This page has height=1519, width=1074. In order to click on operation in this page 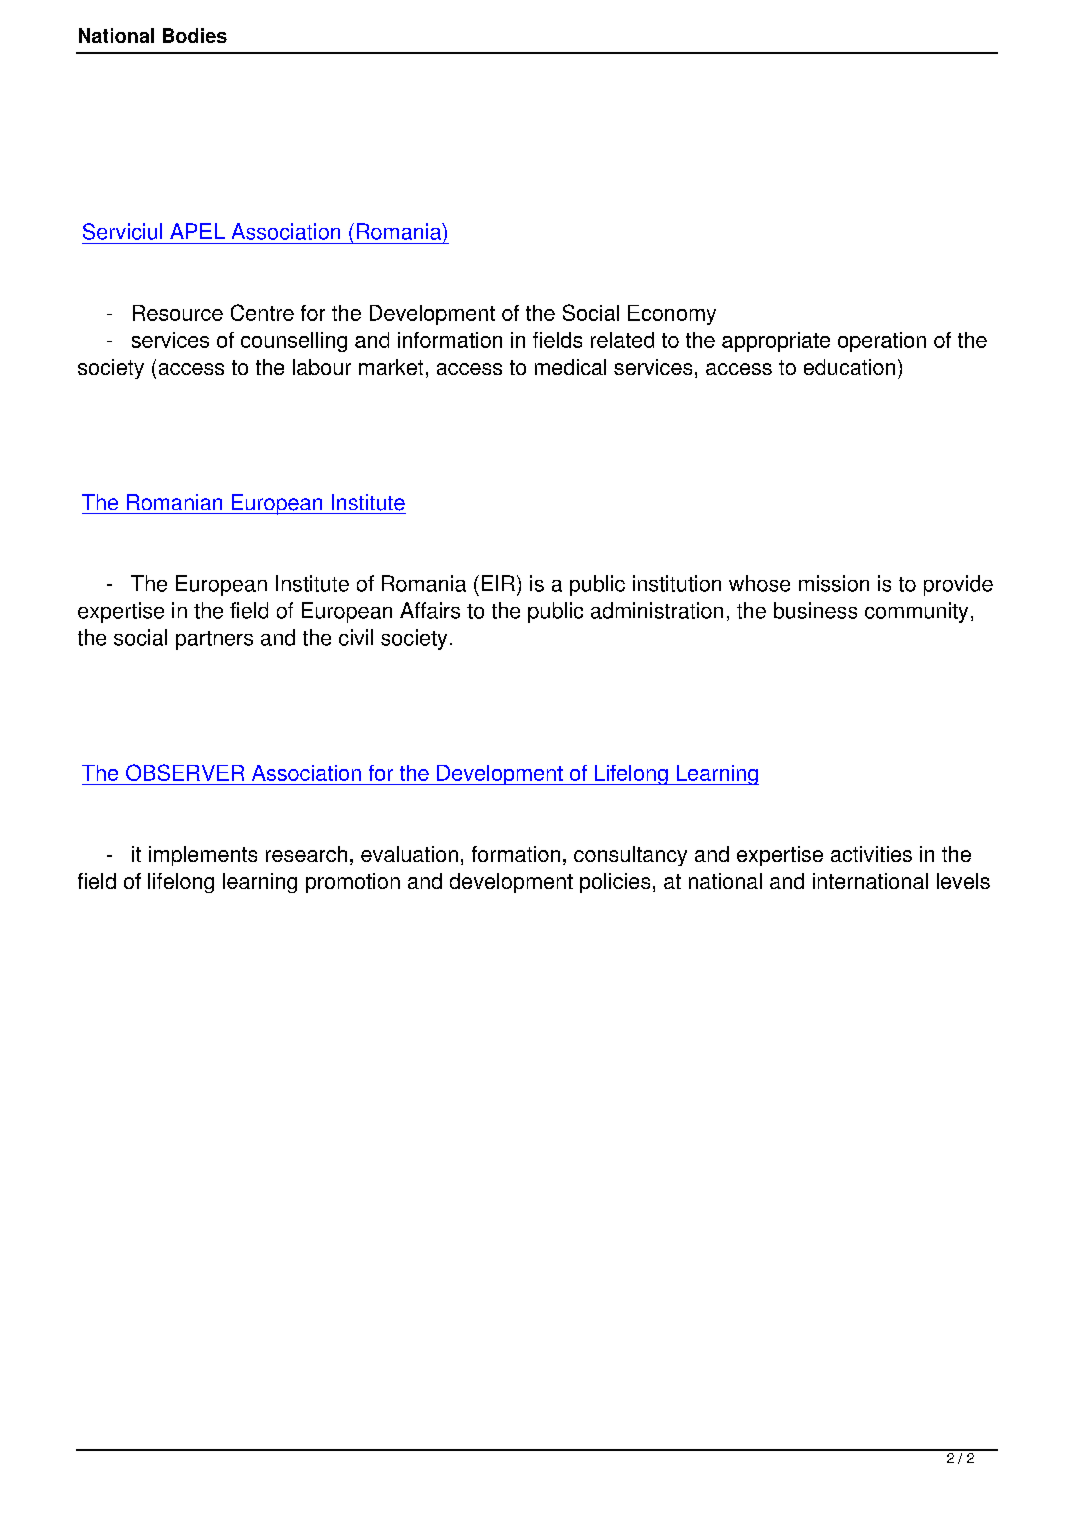, I will do `click(882, 342)`.
